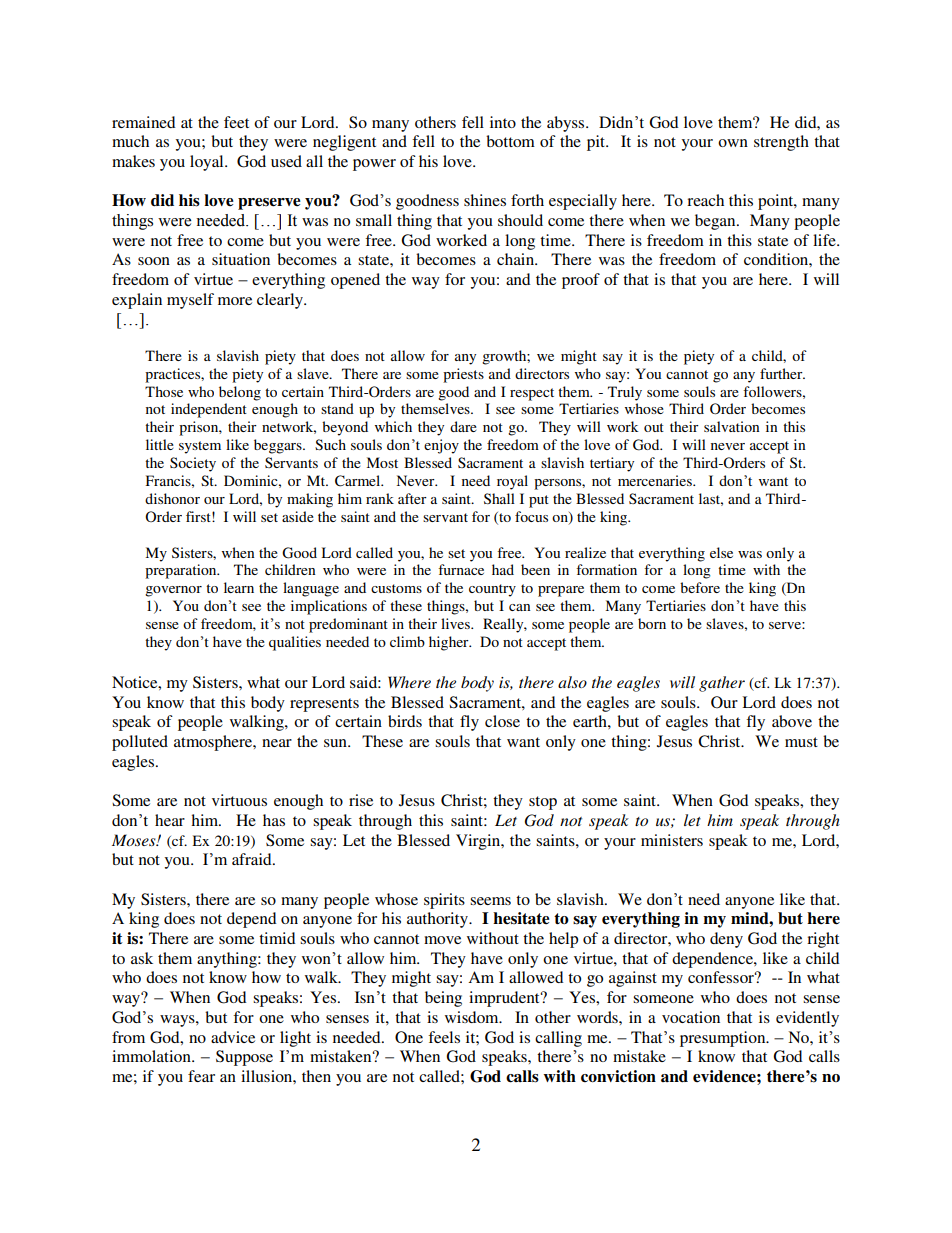 The width and height of the screenshot is (952, 1233). Describe the element at coordinates (164, 391) in the screenshot. I see `Those` at that location.
